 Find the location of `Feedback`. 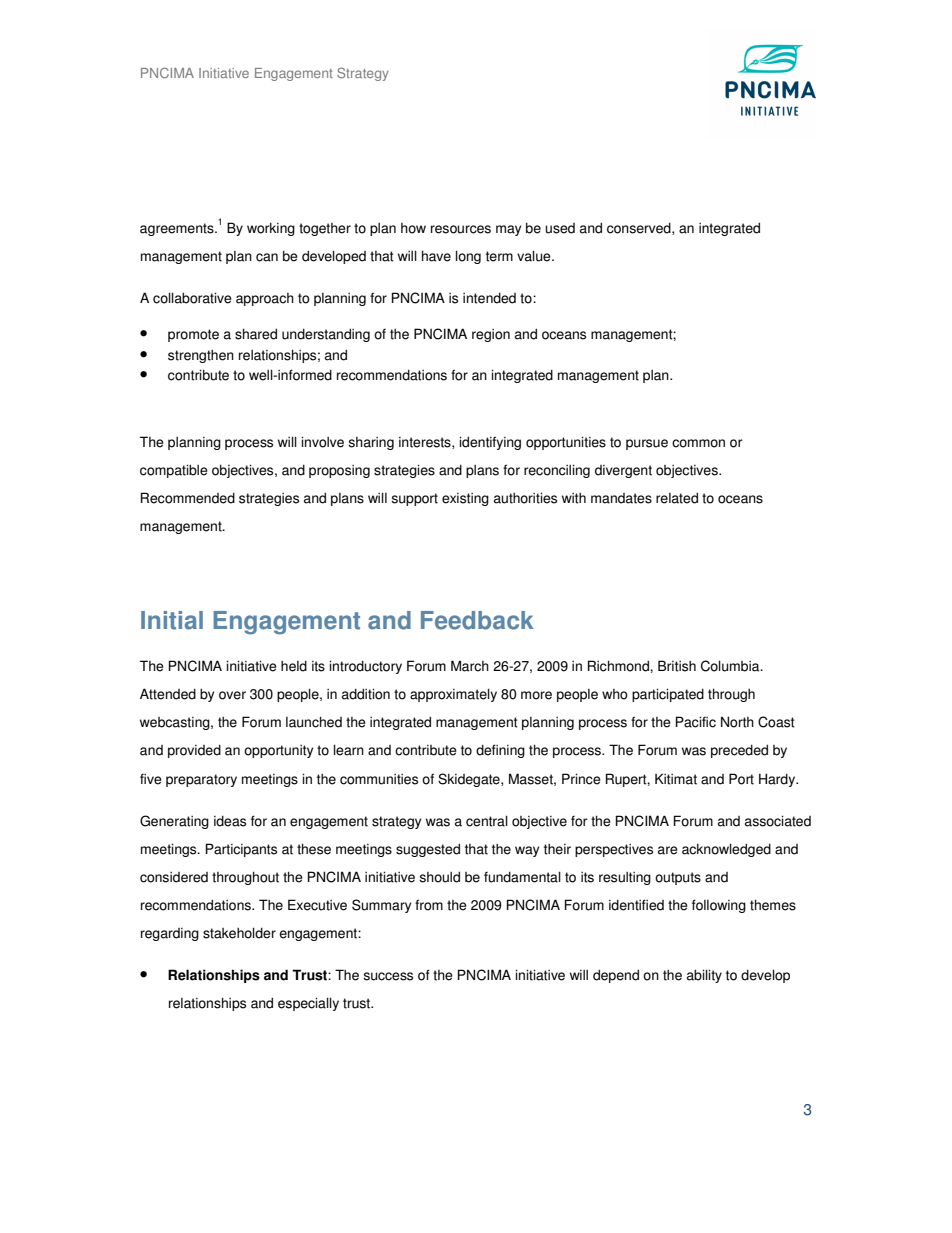

Feedback is located at coordinates (477, 620).
